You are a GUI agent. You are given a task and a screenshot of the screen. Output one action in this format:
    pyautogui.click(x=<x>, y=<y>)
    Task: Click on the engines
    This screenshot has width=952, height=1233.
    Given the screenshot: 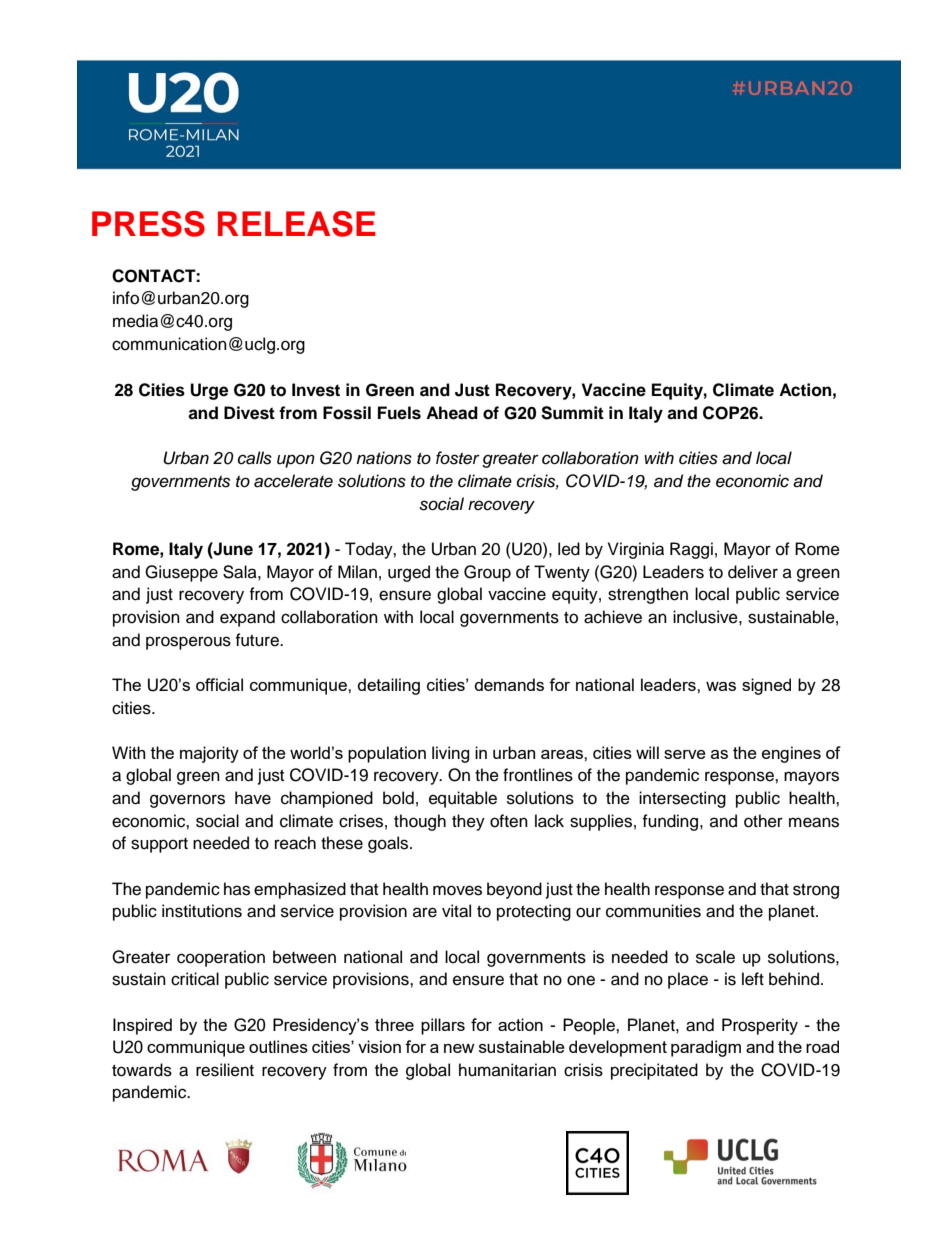 What is the action you would take?
    pyautogui.click(x=791, y=754)
